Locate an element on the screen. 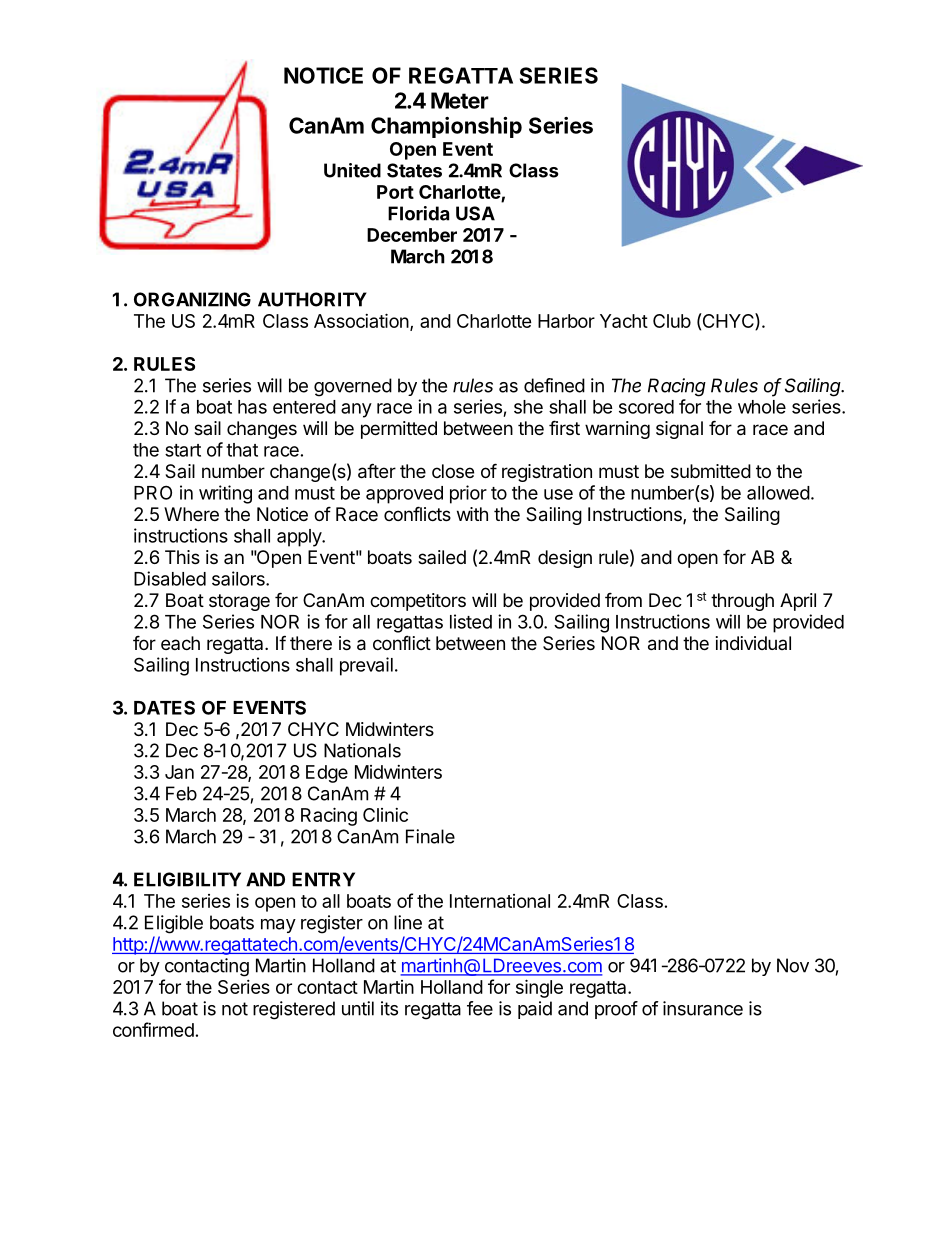 The width and height of the screenshot is (952, 1233). United is located at coordinates (352, 170).
